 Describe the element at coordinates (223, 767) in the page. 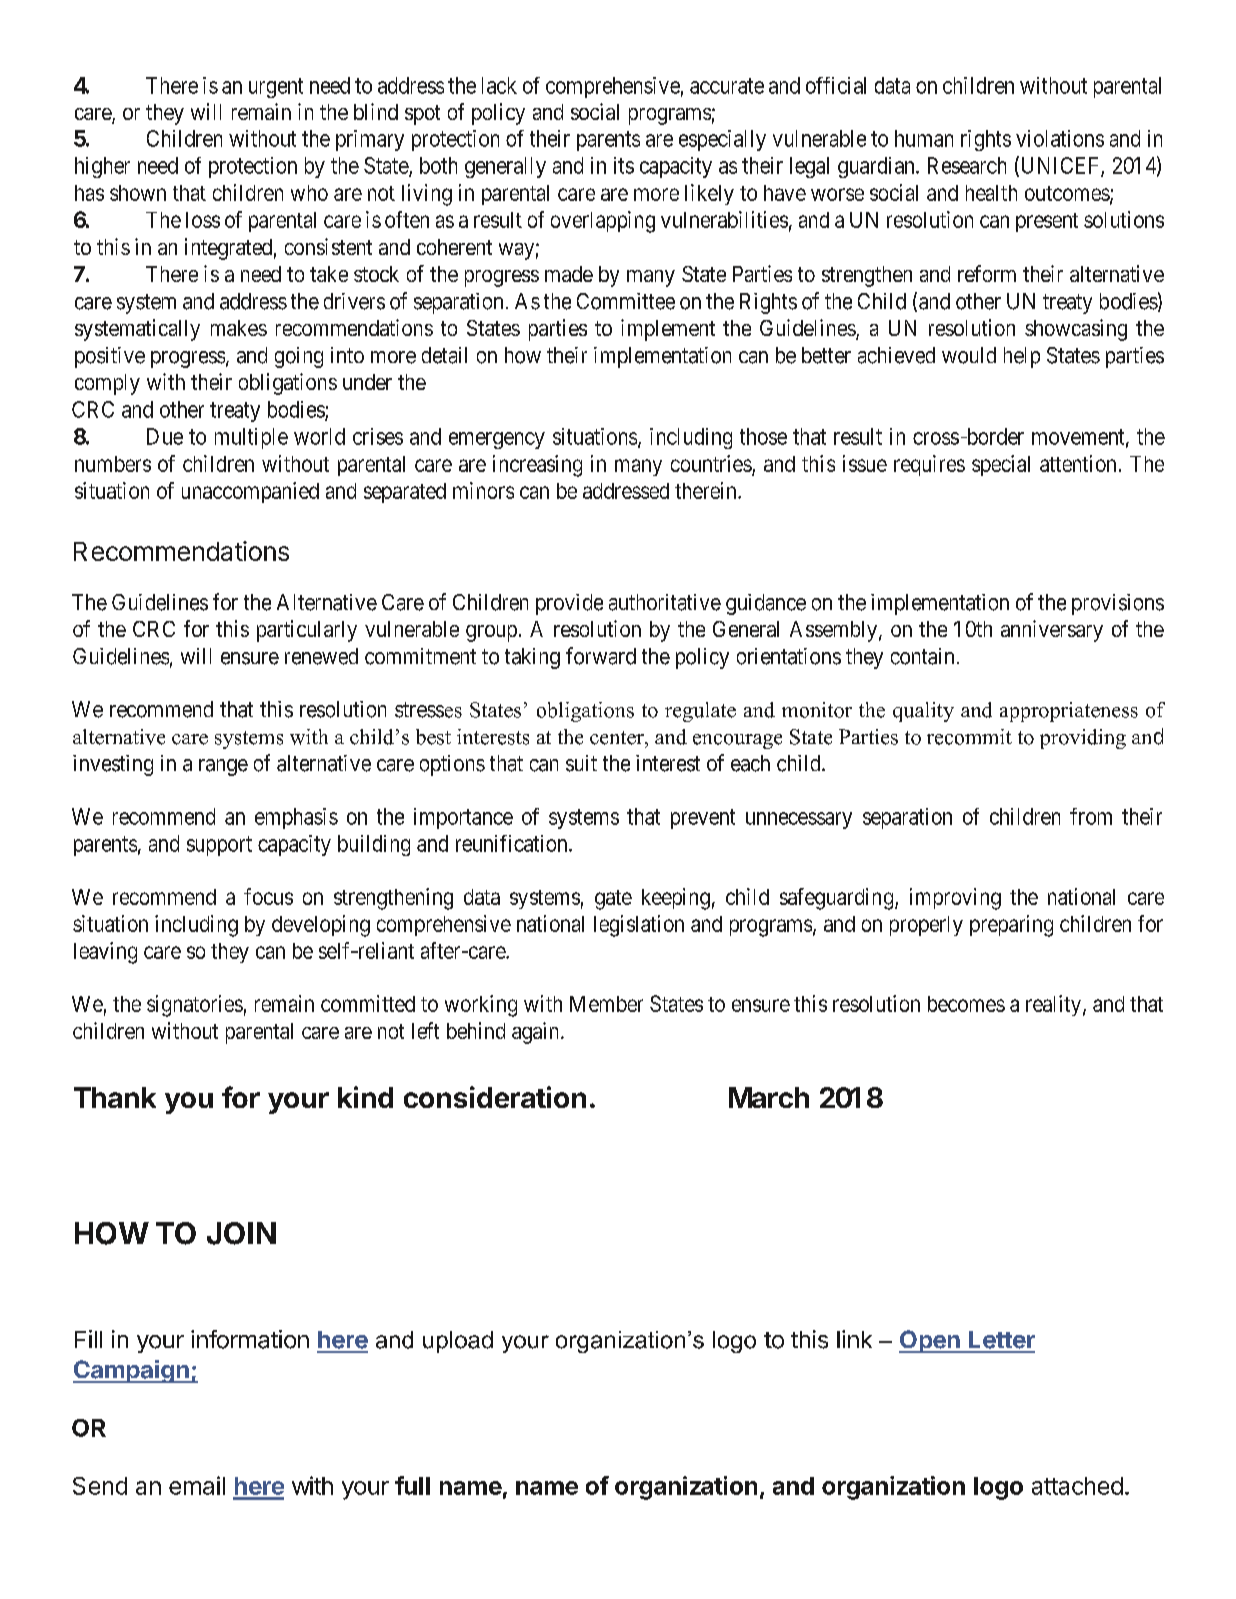

I see `range` at that location.
